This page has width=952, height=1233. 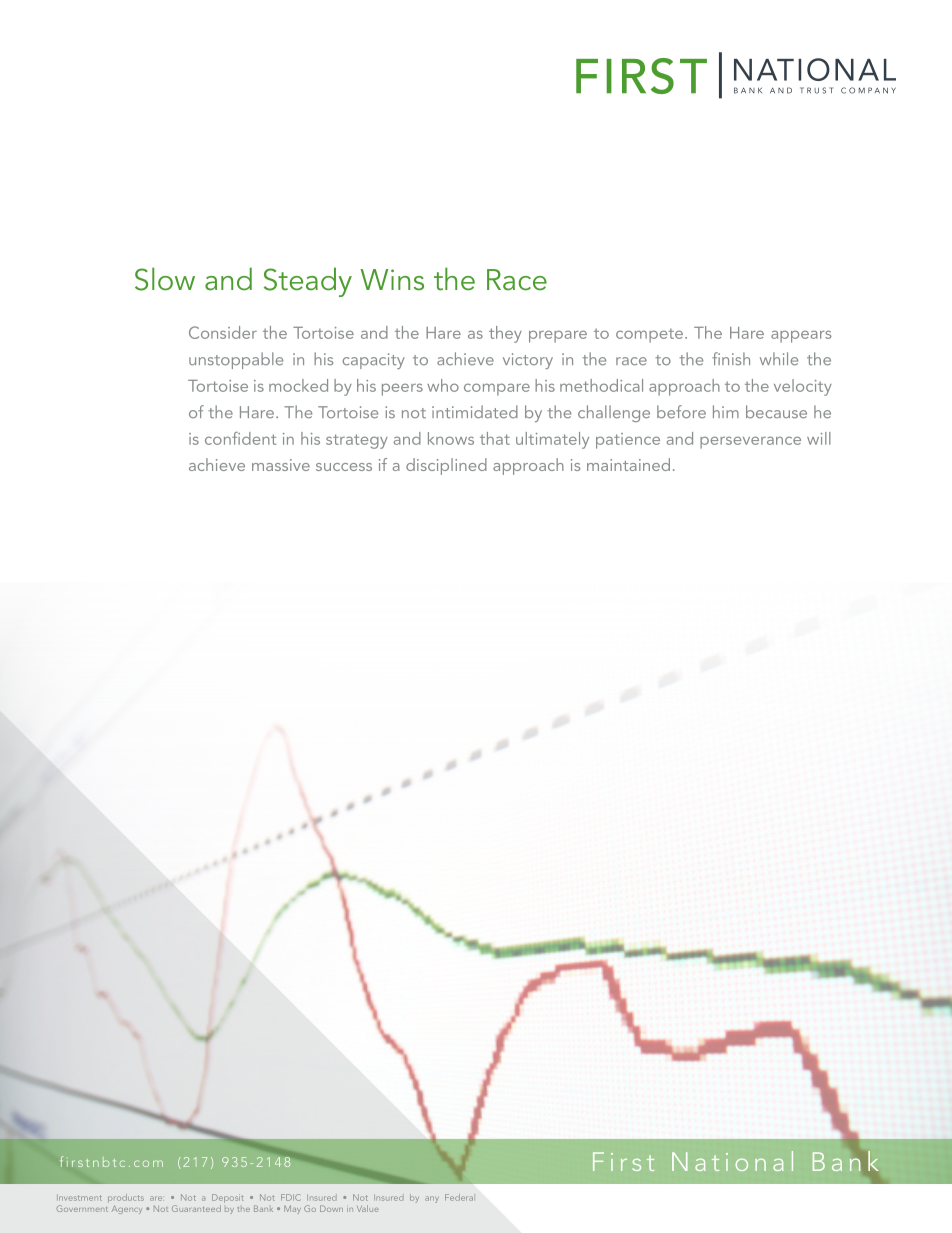 I want to click on National, so click(x=732, y=1161).
